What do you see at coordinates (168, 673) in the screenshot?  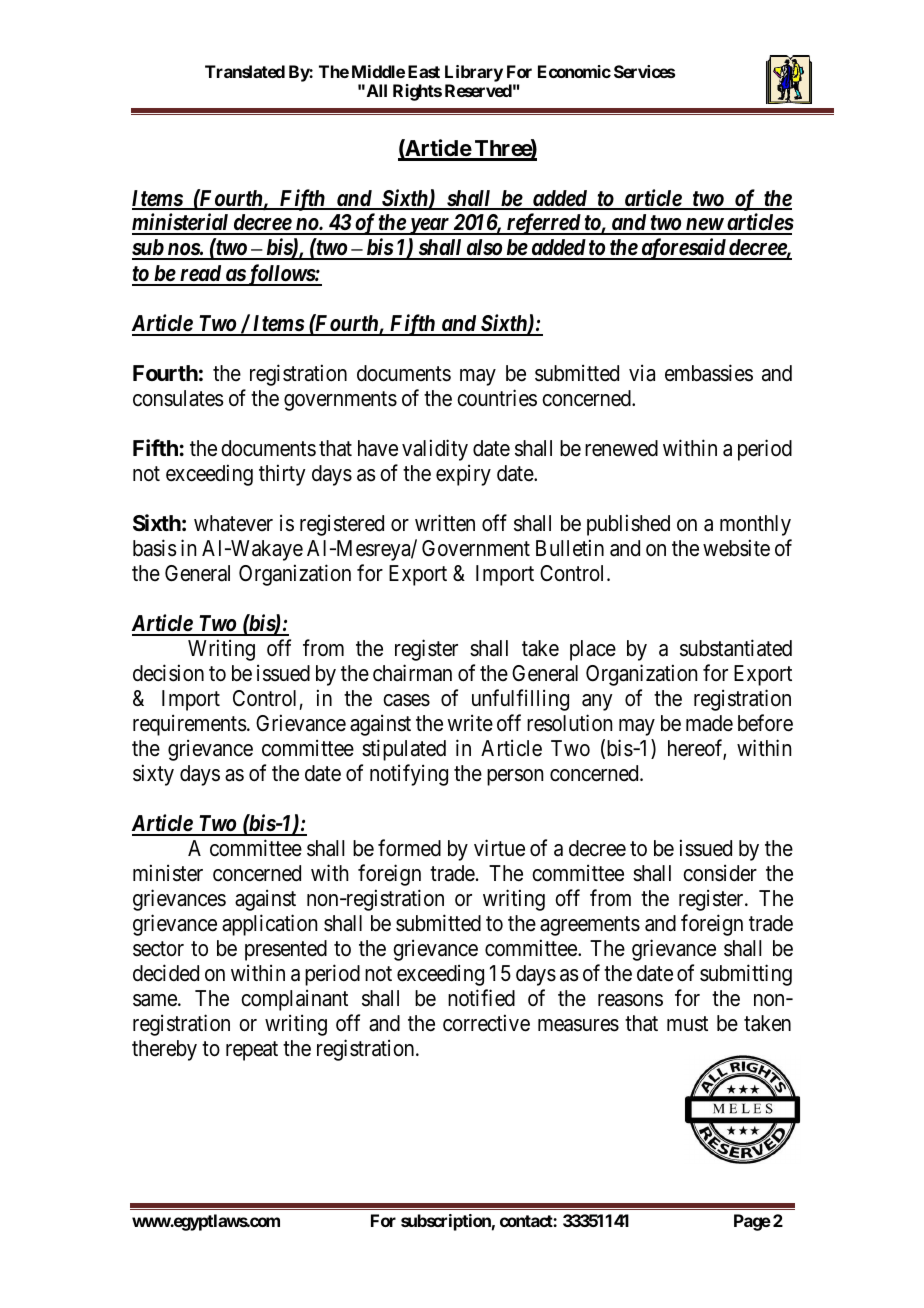 I see `decision` at bounding box center [168, 673].
